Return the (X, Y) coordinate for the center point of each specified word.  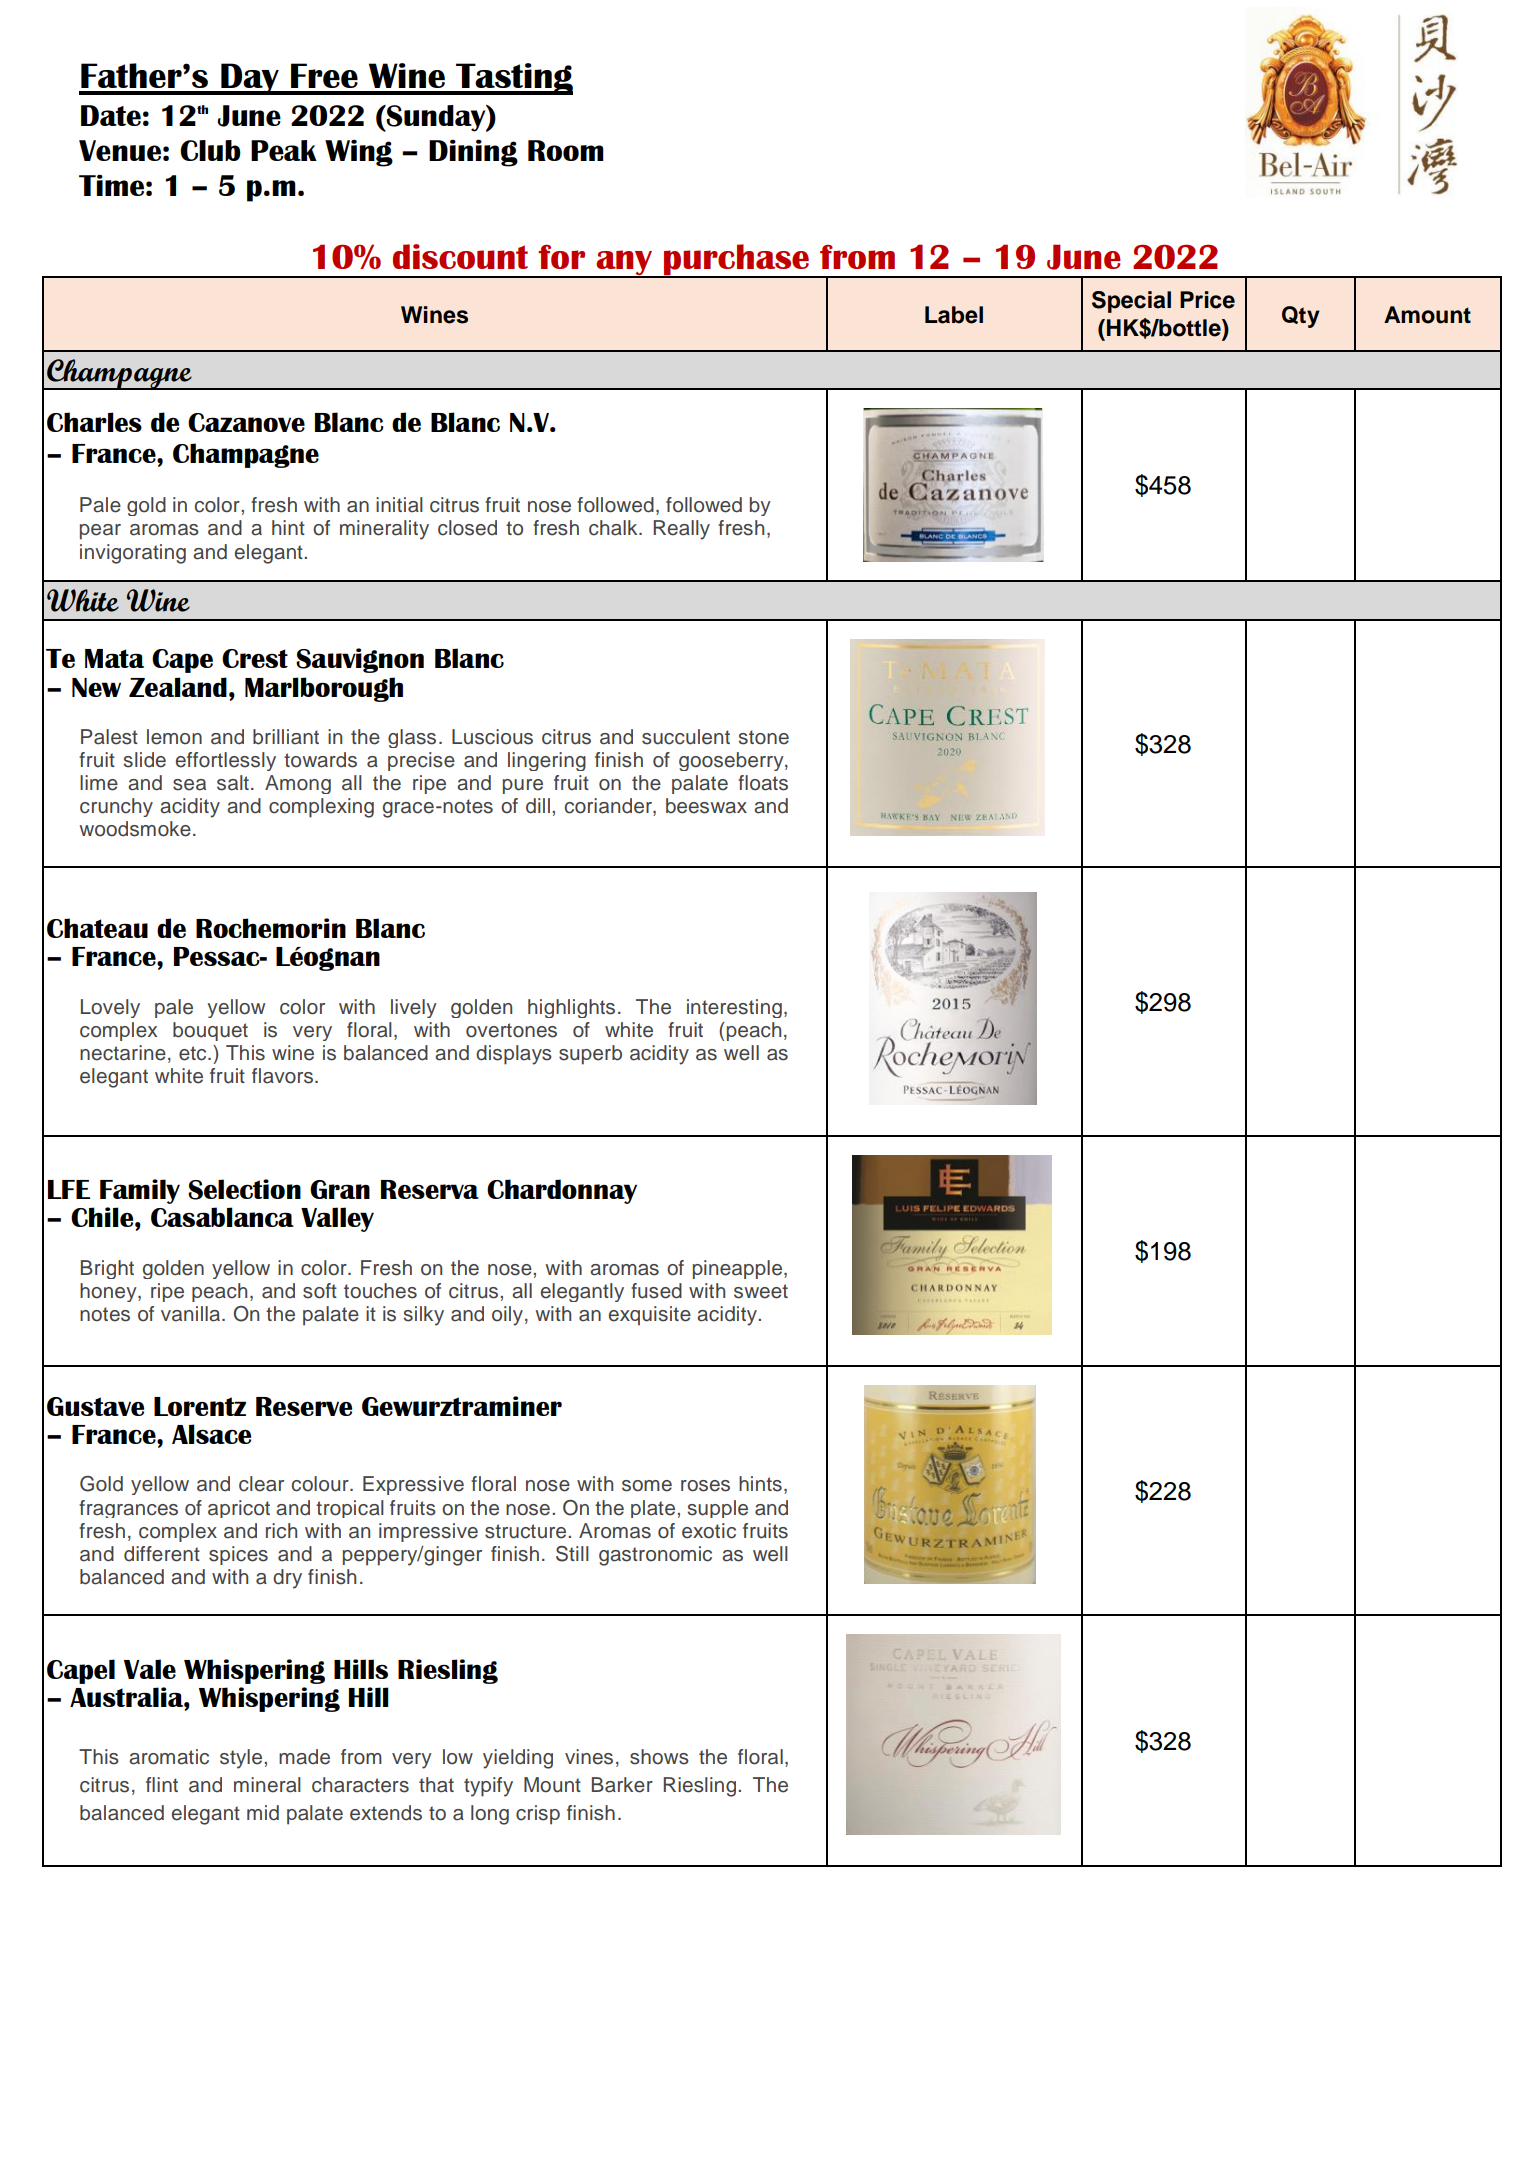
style (242, 1759)
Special (1131, 302)
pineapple (739, 1269)
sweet (761, 1291)
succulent (686, 737)
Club (210, 150)
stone (763, 737)
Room (566, 150)
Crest (255, 658)
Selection (244, 1189)
